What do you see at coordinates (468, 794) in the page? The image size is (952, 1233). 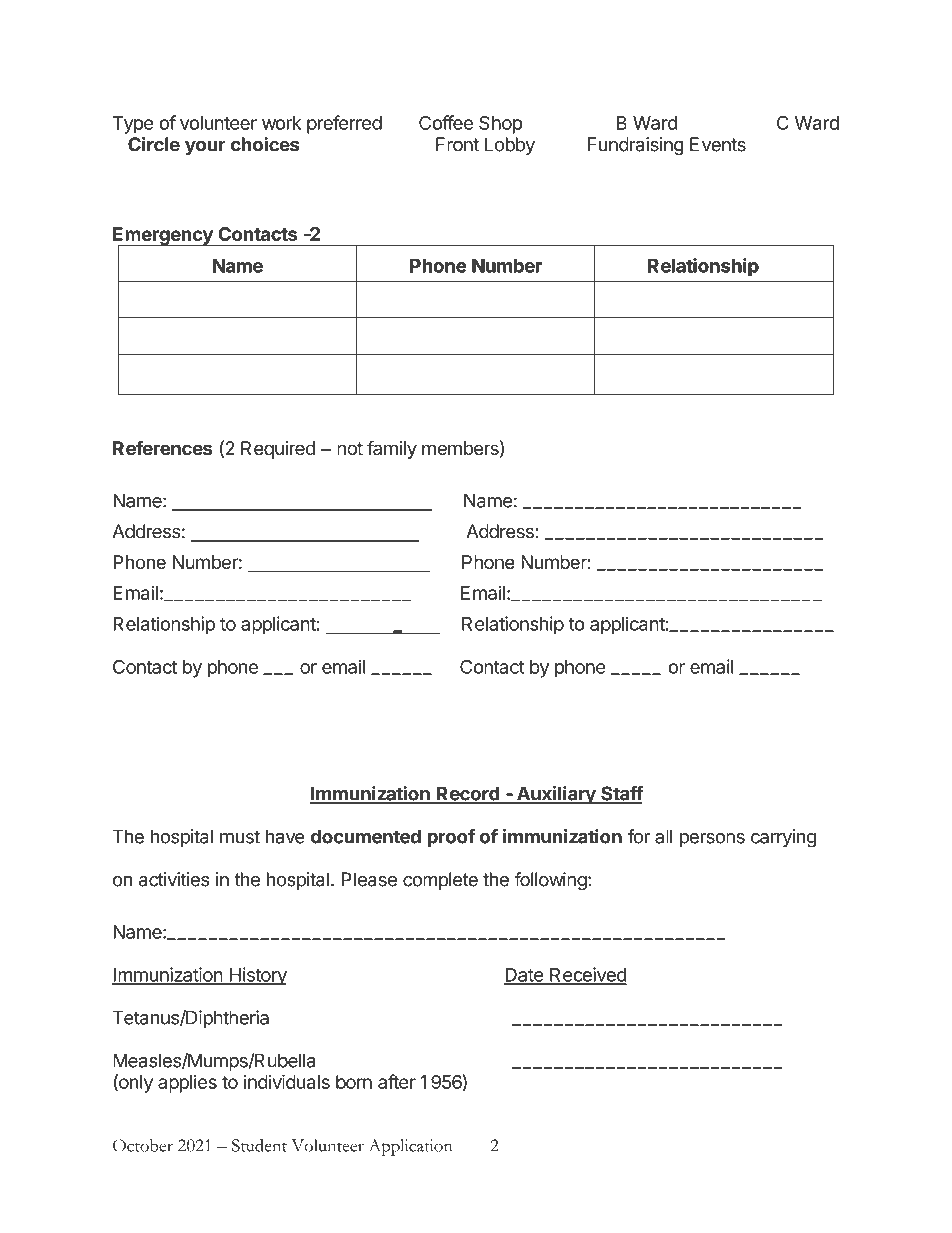 I see `Record` at bounding box center [468, 794].
